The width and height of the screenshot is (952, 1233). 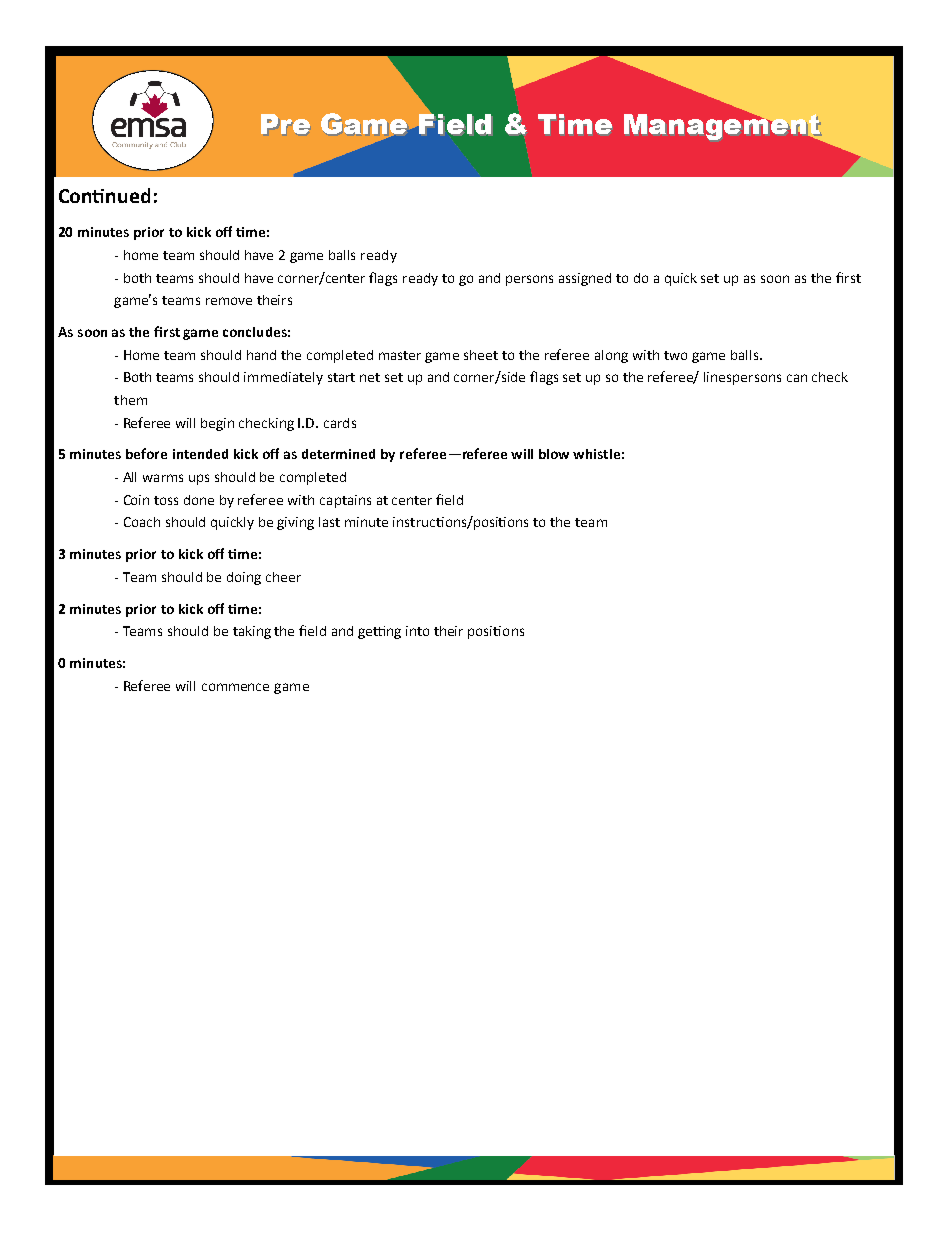 I want to click on net, so click(x=370, y=377).
